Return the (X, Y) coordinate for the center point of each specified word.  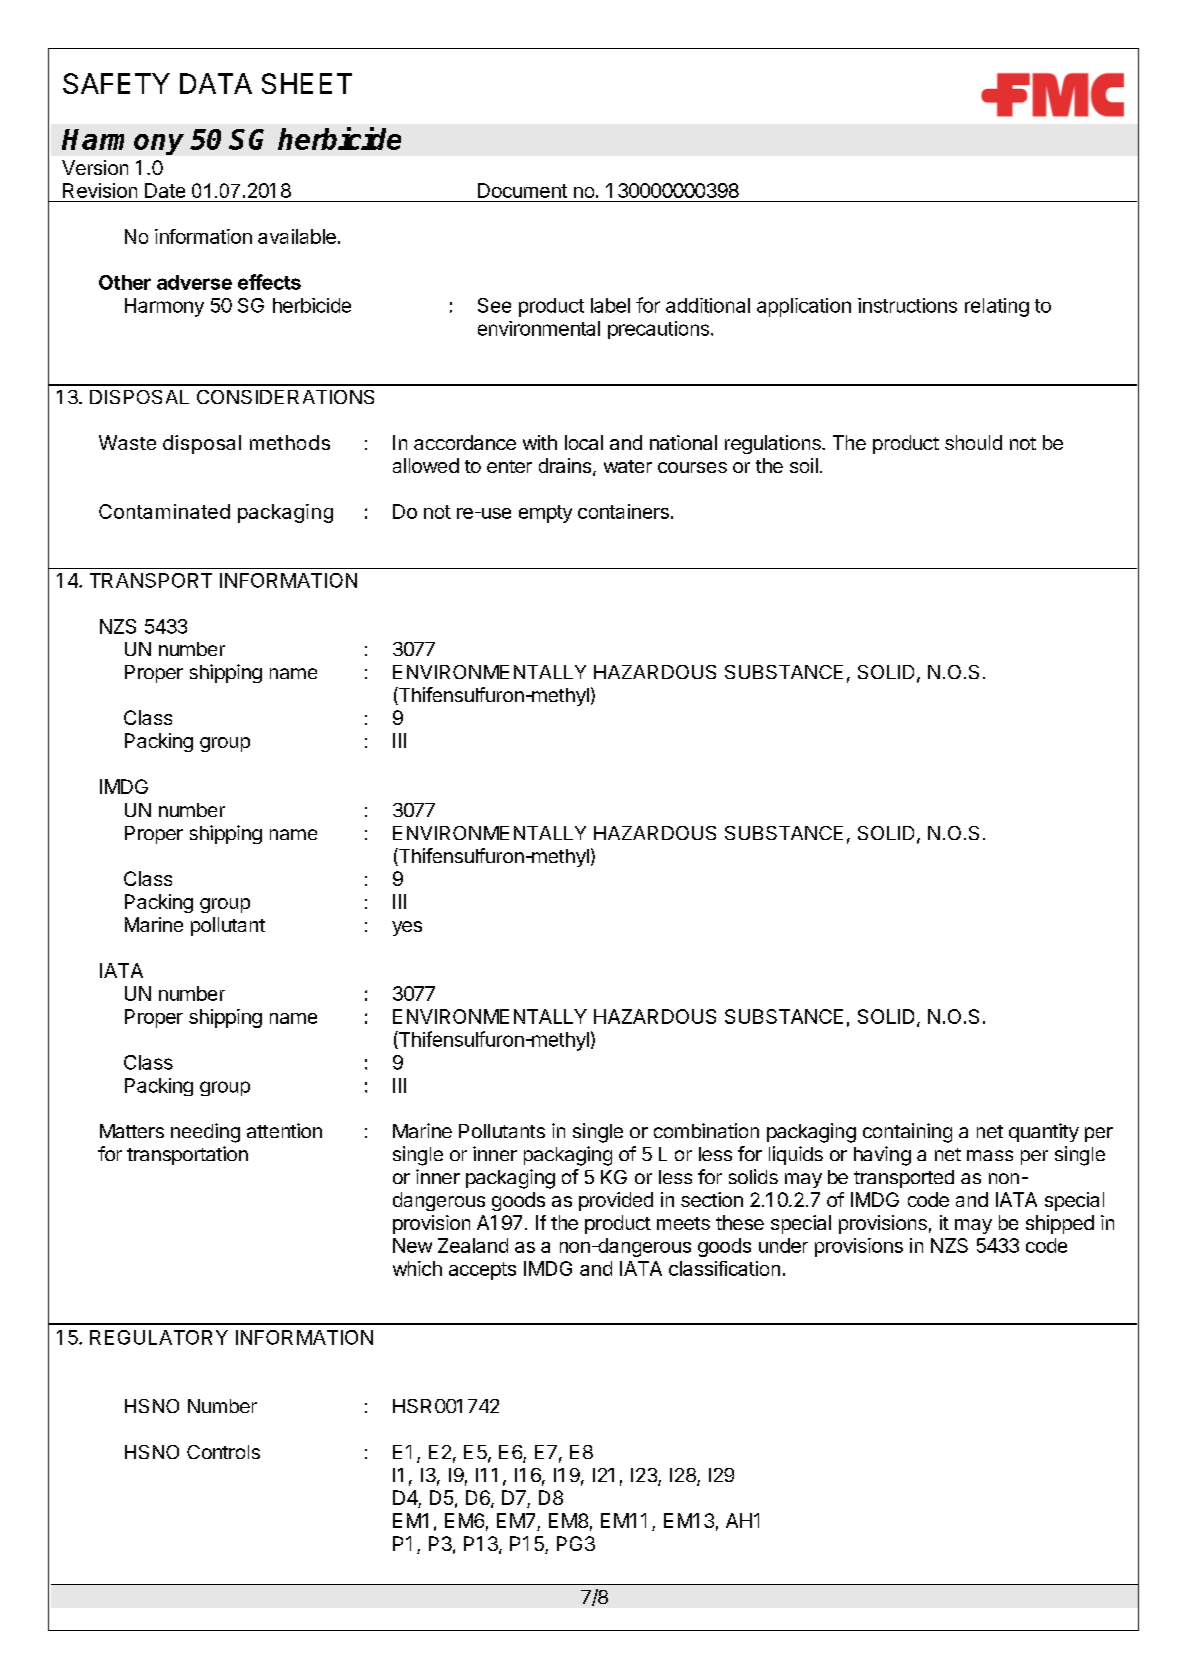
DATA (216, 83)
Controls (223, 1452)
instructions (907, 305)
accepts (482, 1271)
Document (522, 190)
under (783, 1245)
